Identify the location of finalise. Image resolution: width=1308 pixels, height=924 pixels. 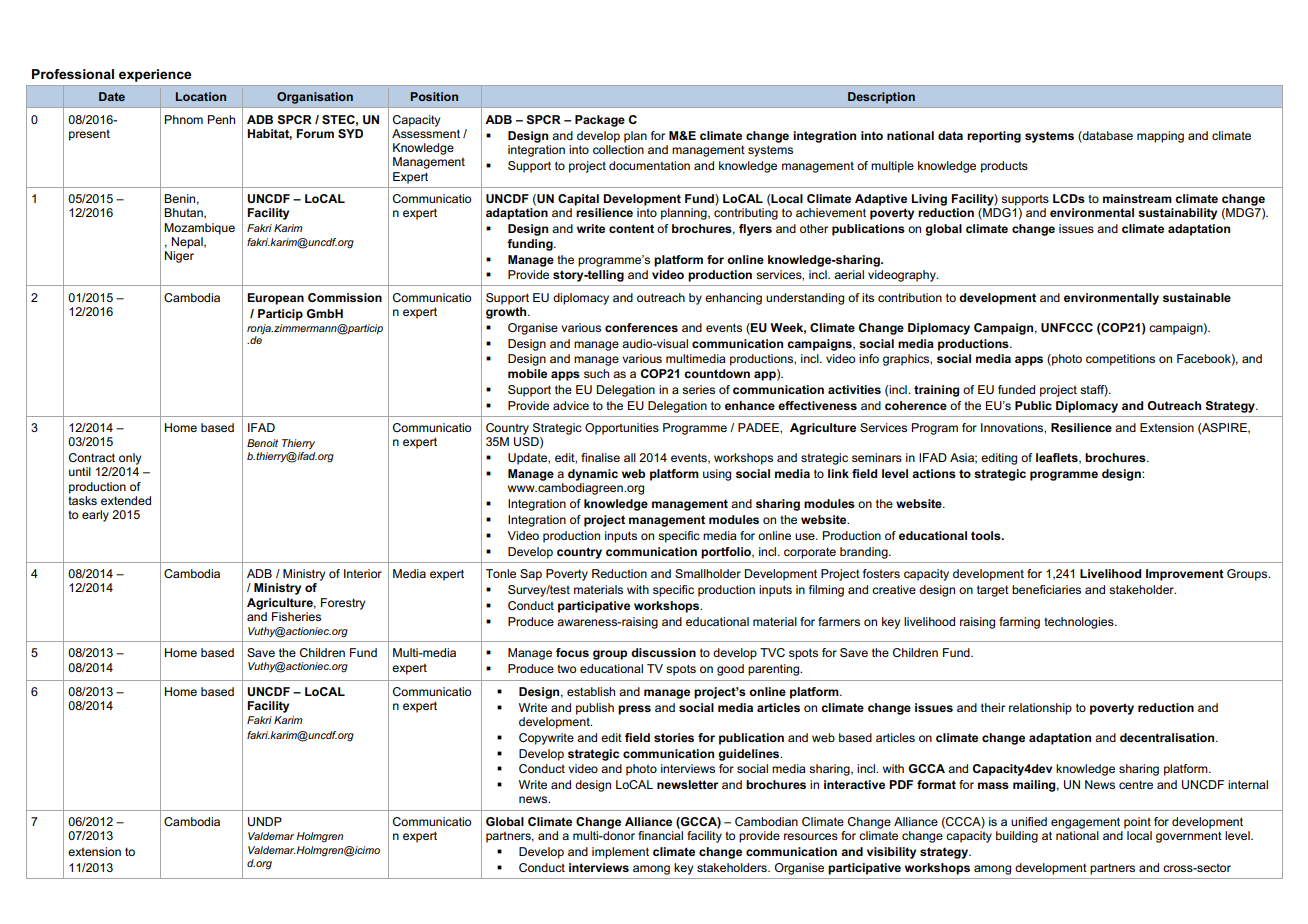
(600, 457).
